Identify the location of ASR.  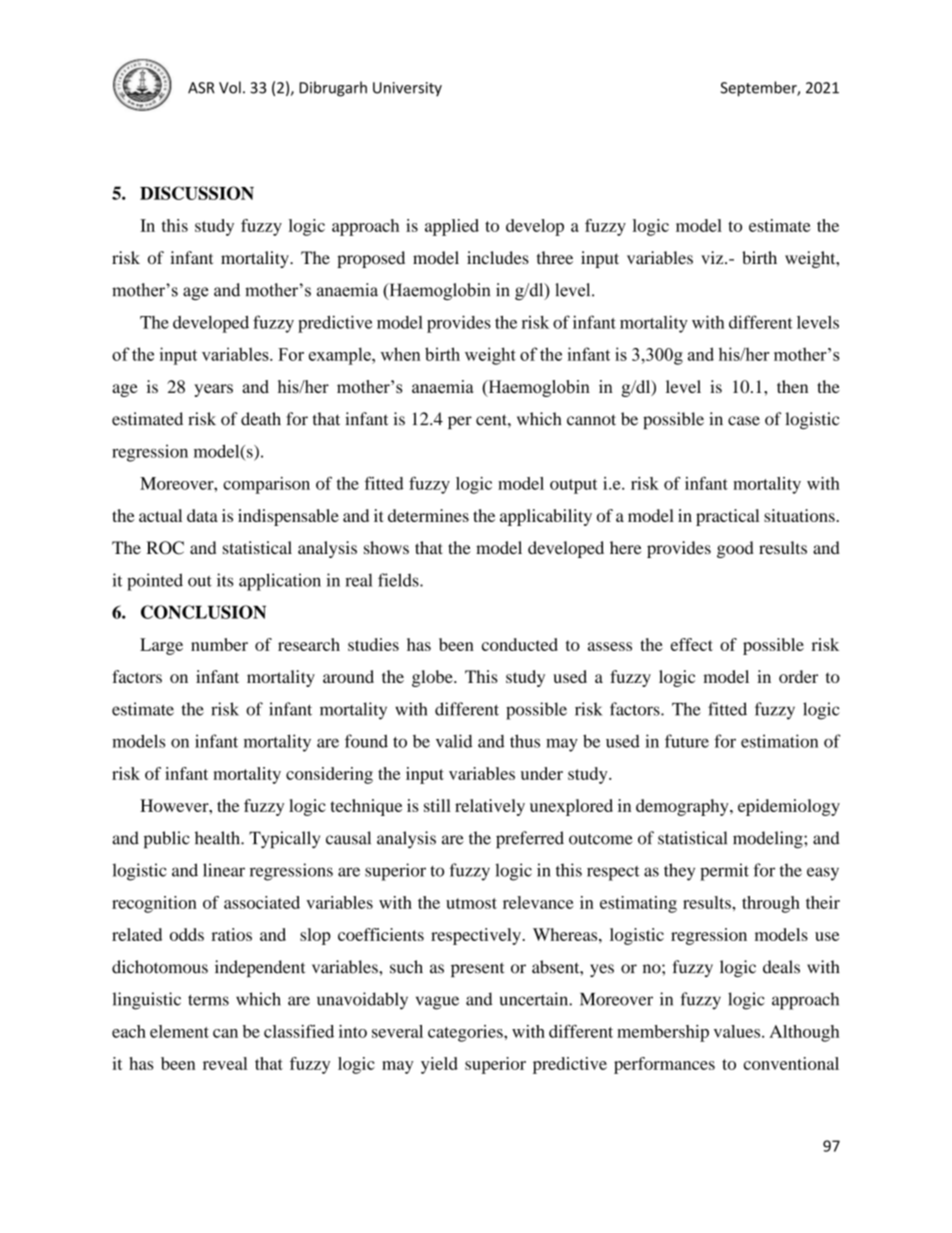
(201, 88).
